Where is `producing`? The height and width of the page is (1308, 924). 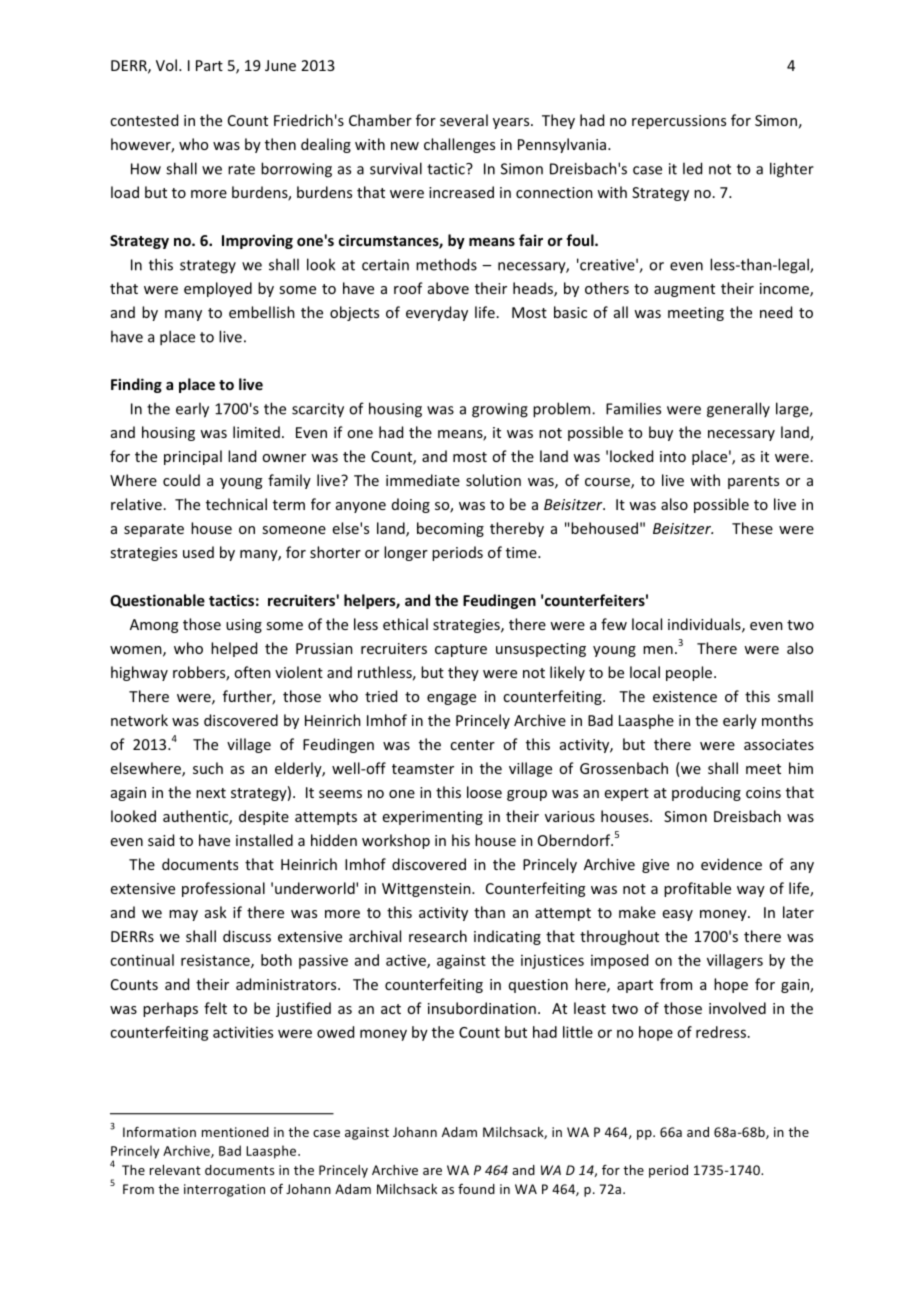 producing is located at coordinates (706, 793).
